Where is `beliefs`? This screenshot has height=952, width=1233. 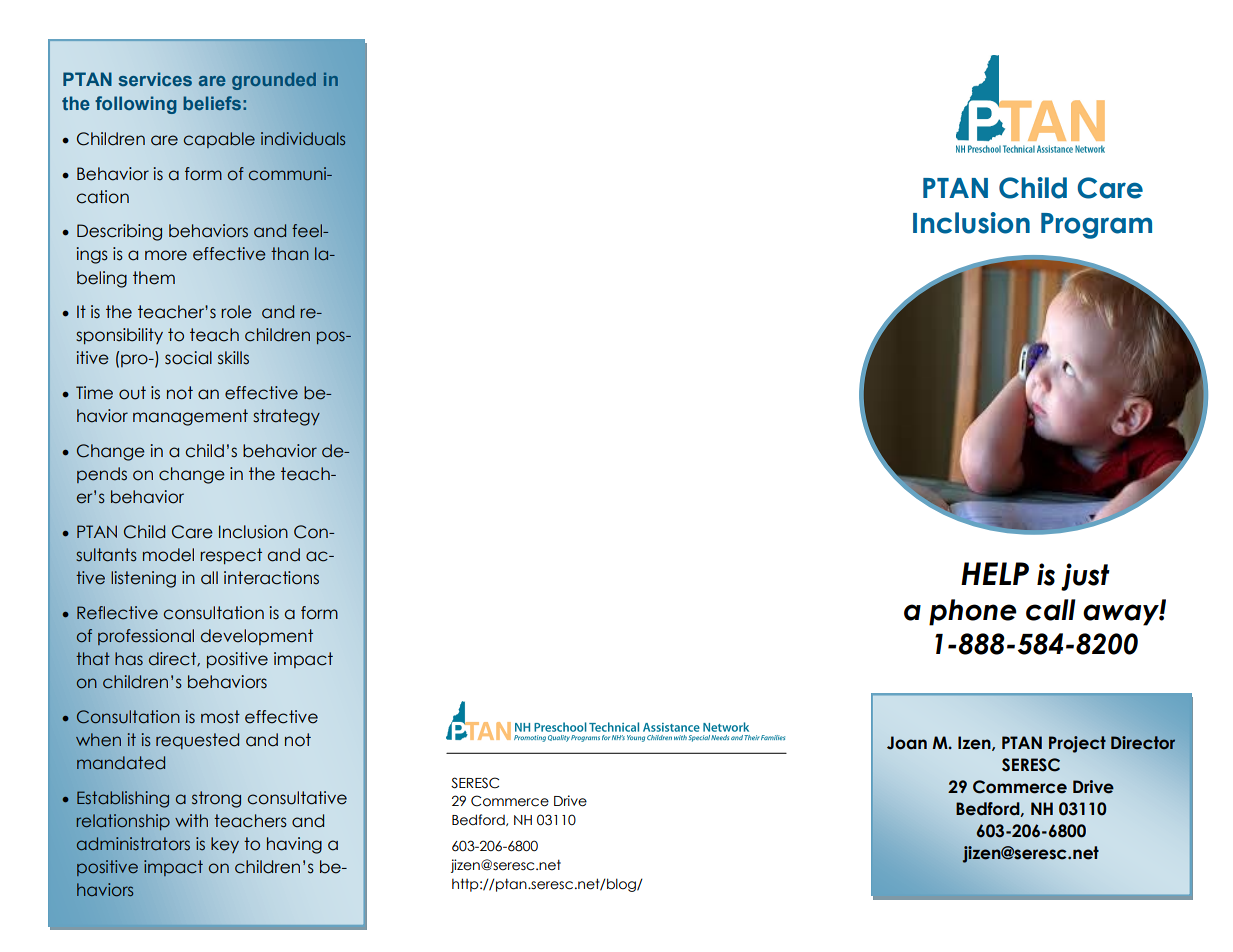 beliefs is located at coordinates (212, 103).
